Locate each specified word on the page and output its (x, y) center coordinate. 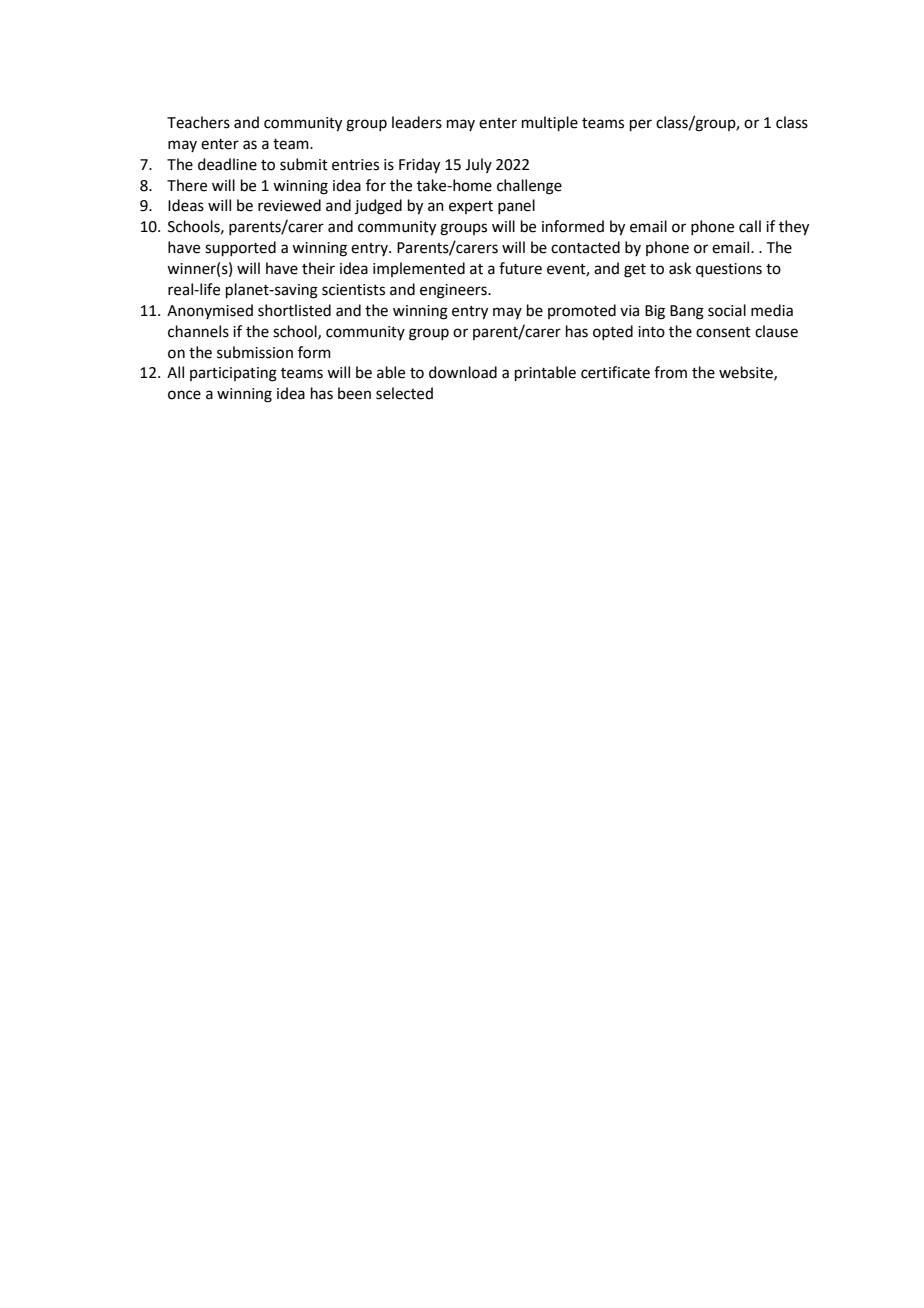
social (727, 310)
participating (233, 374)
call (750, 226)
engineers (454, 291)
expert (471, 207)
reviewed (289, 205)
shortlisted (294, 310)
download (463, 372)
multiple (550, 123)
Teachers (198, 122)
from (670, 372)
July (478, 165)
